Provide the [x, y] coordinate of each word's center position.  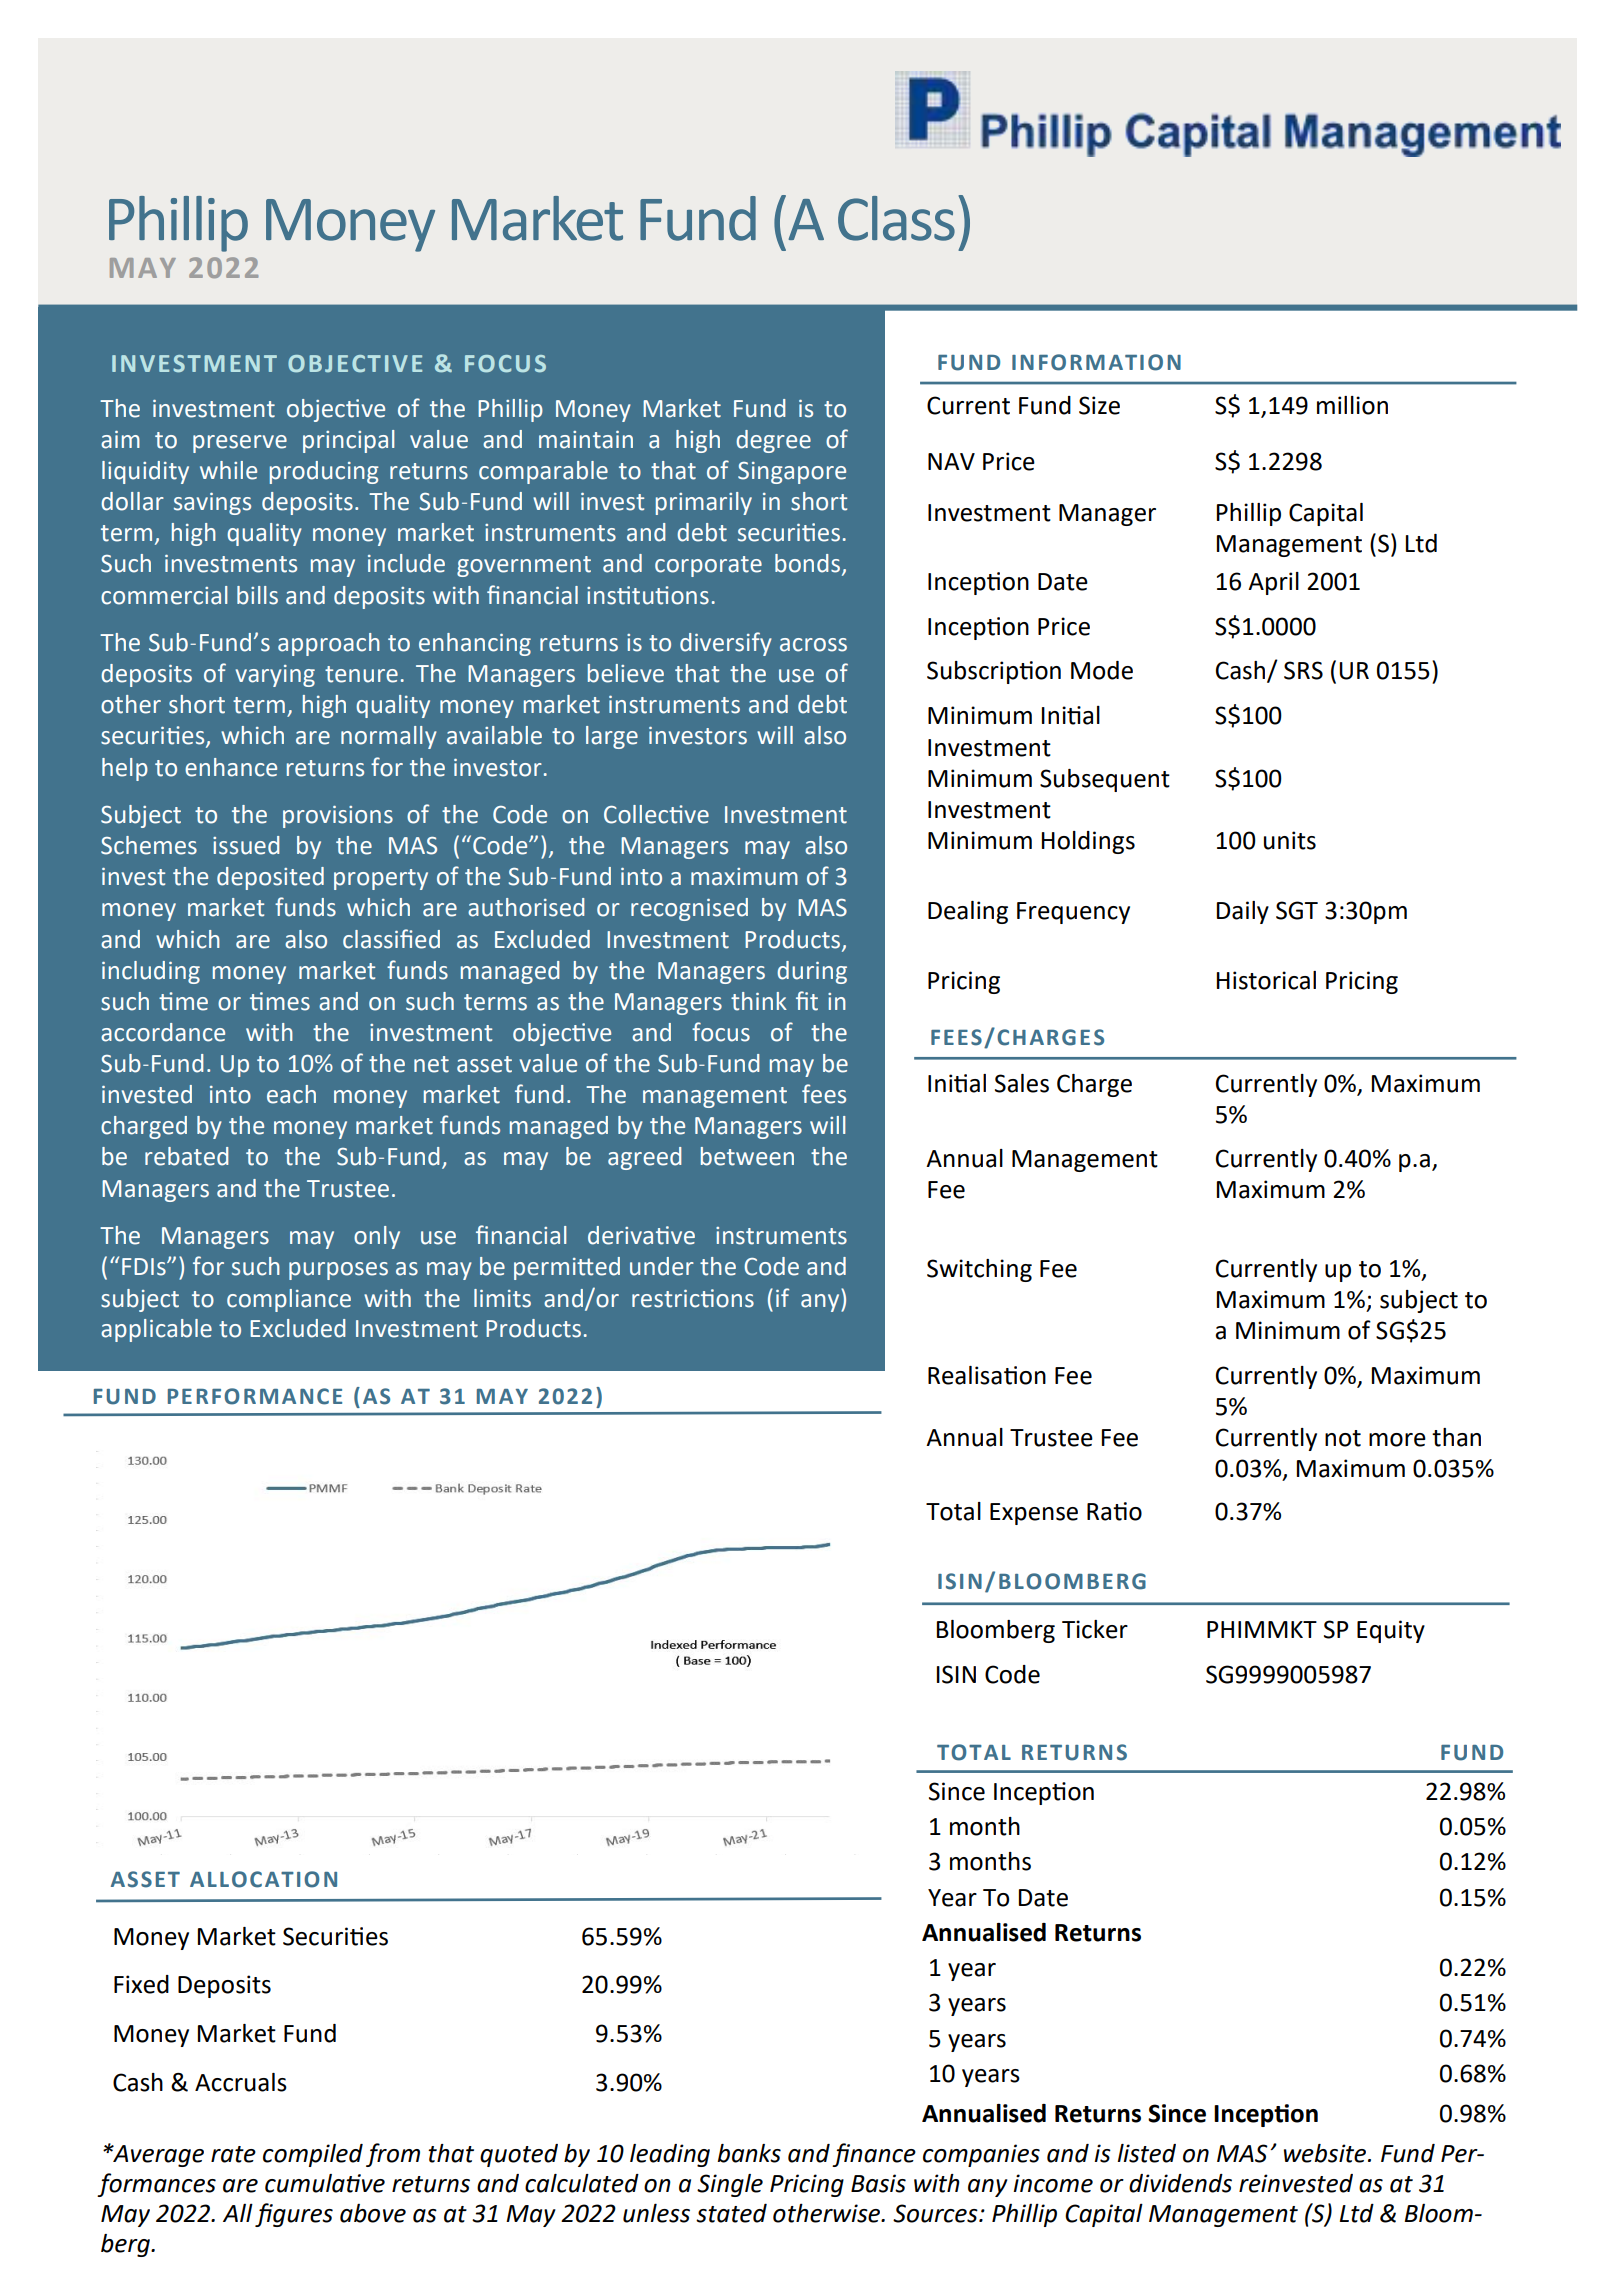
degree [773, 441]
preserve [240, 444]
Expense [1034, 1514]
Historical [1266, 980]
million [1352, 405]
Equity [1391, 1631]
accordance [163, 1032]
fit [807, 1001]
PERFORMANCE [255, 1396]
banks [749, 2153]
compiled [313, 2155]
